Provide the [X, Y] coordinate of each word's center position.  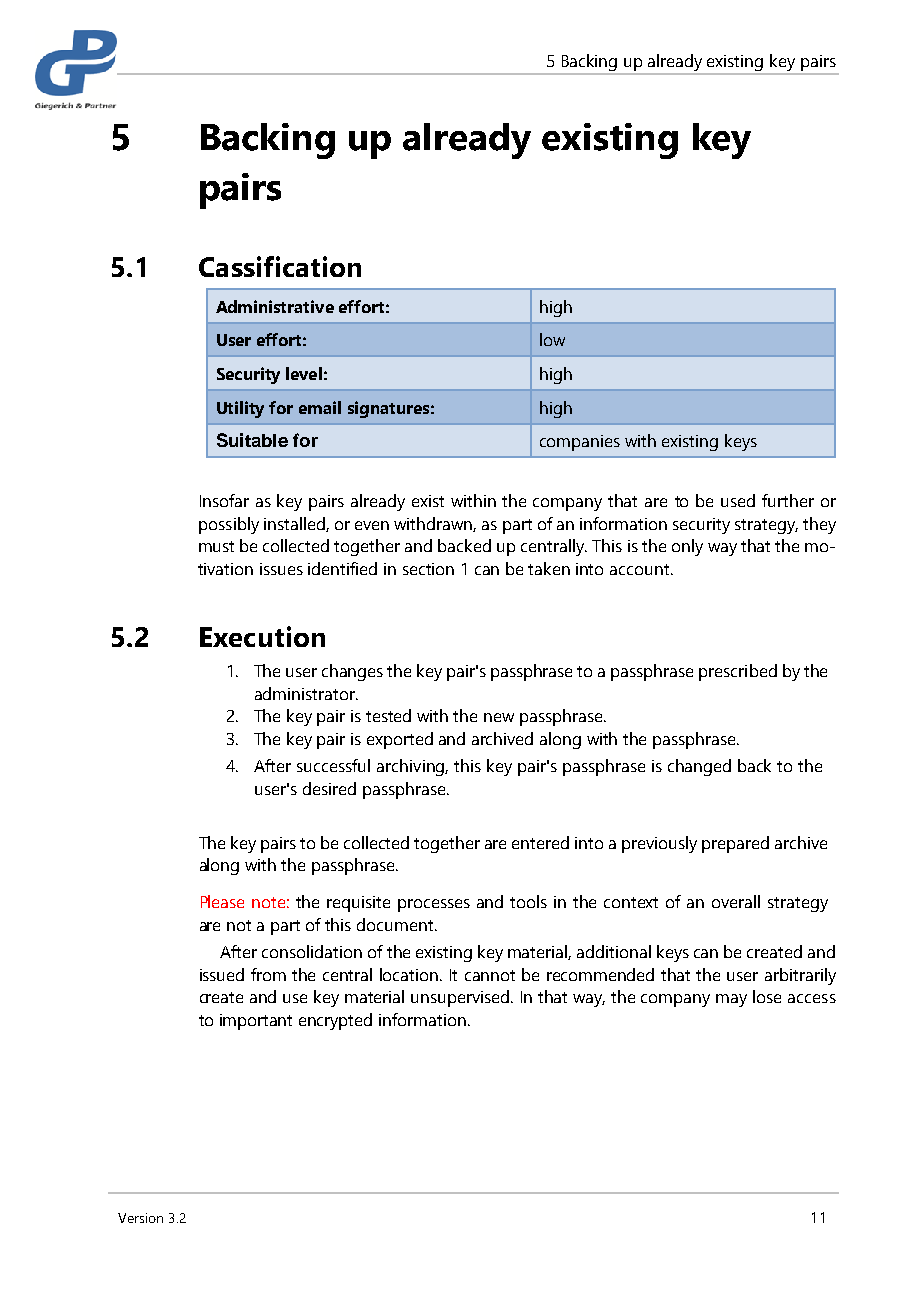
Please [222, 901]
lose [767, 996]
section [428, 569]
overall [736, 901]
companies [580, 443]
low [552, 339]
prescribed [738, 672]
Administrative [275, 306]
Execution [262, 636]
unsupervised [461, 998]
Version [140, 1218]
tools [528, 901]
